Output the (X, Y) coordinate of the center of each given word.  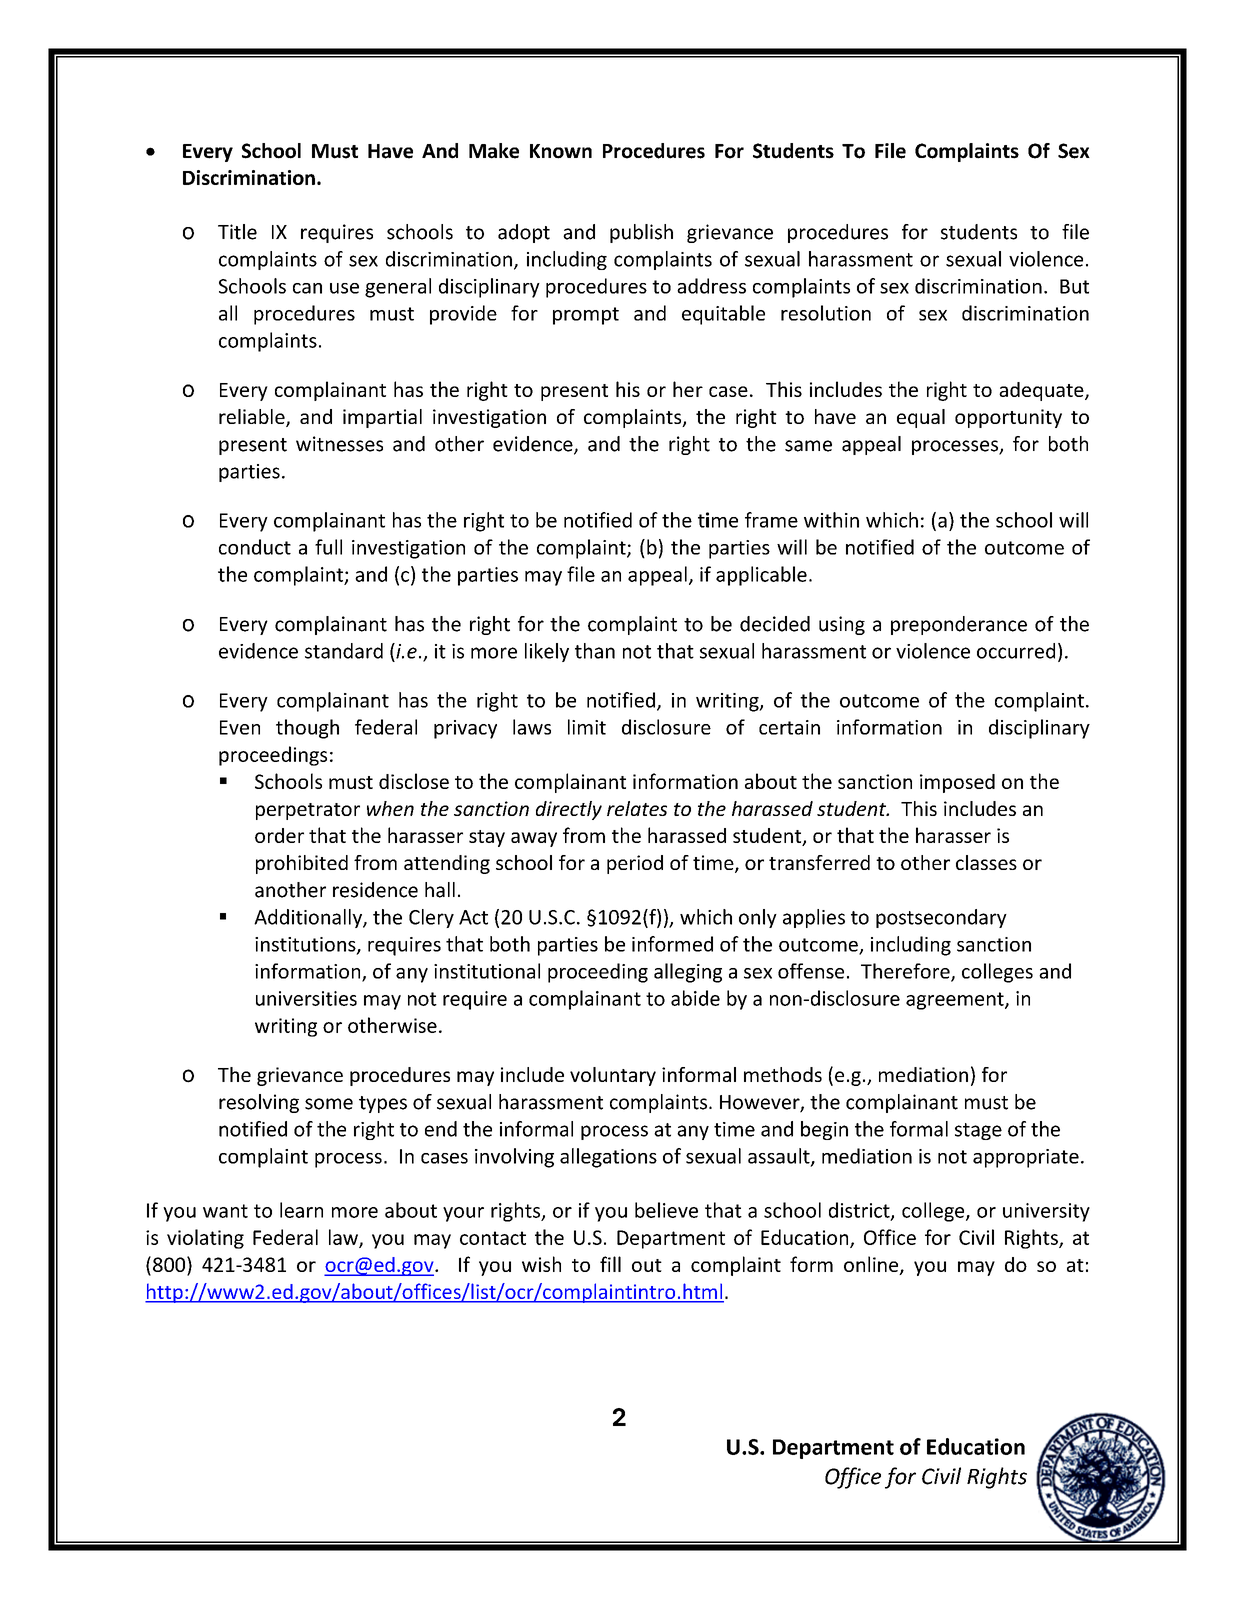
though (307, 729)
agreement (956, 1001)
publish (641, 233)
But (1074, 286)
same (808, 446)
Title (237, 232)
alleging (688, 973)
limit (587, 727)
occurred (1016, 651)
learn (301, 1210)
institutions (306, 945)
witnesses (339, 444)
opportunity (1008, 418)
